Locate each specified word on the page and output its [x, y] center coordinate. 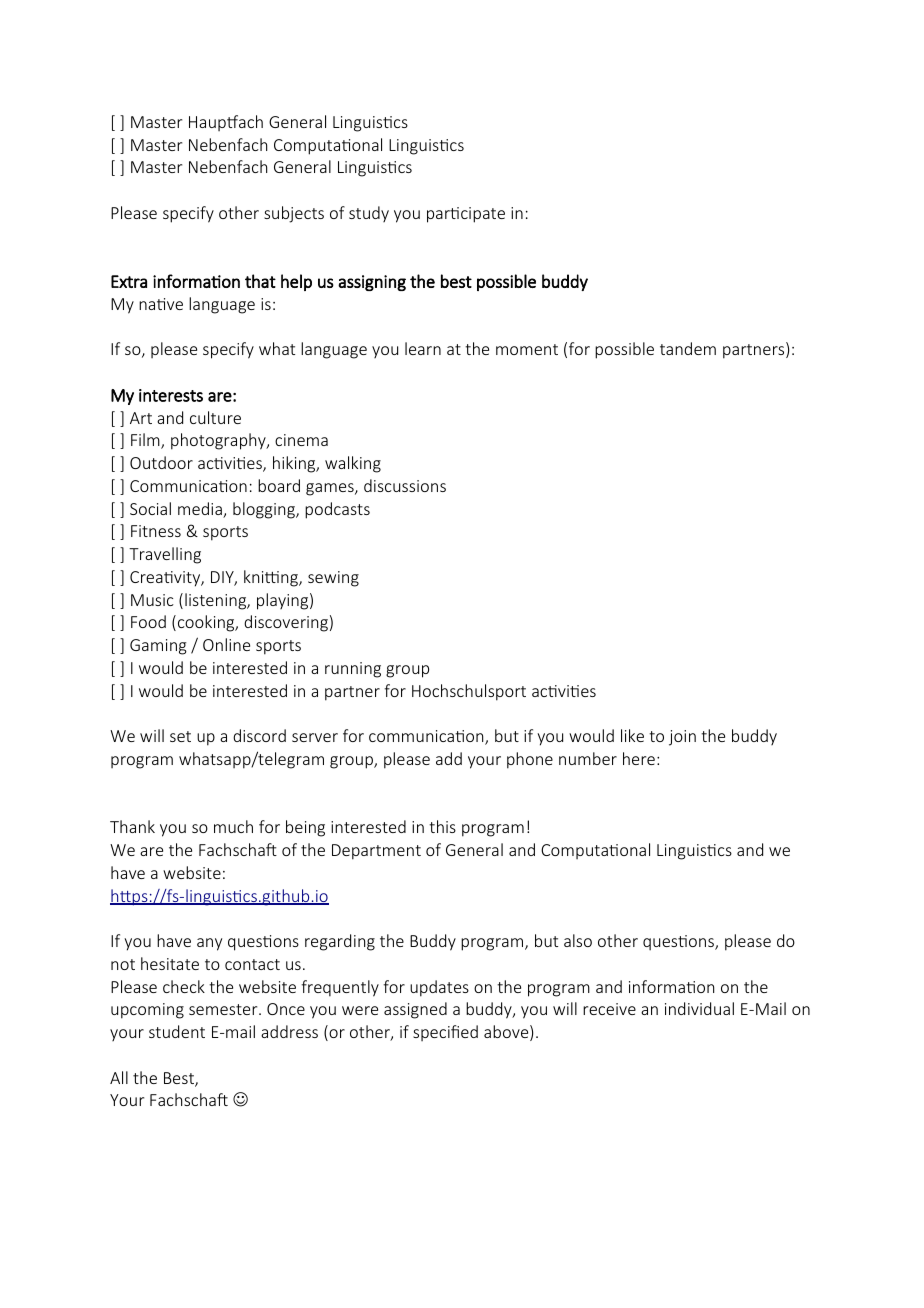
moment [527, 349]
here [639, 758]
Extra [129, 281]
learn [423, 348]
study [369, 214]
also [578, 940]
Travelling [165, 555]
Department [376, 852]
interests [171, 395]
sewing [333, 579]
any [209, 944]
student [177, 1031]
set [180, 736]
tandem [688, 348]
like [632, 735]
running [353, 670]
